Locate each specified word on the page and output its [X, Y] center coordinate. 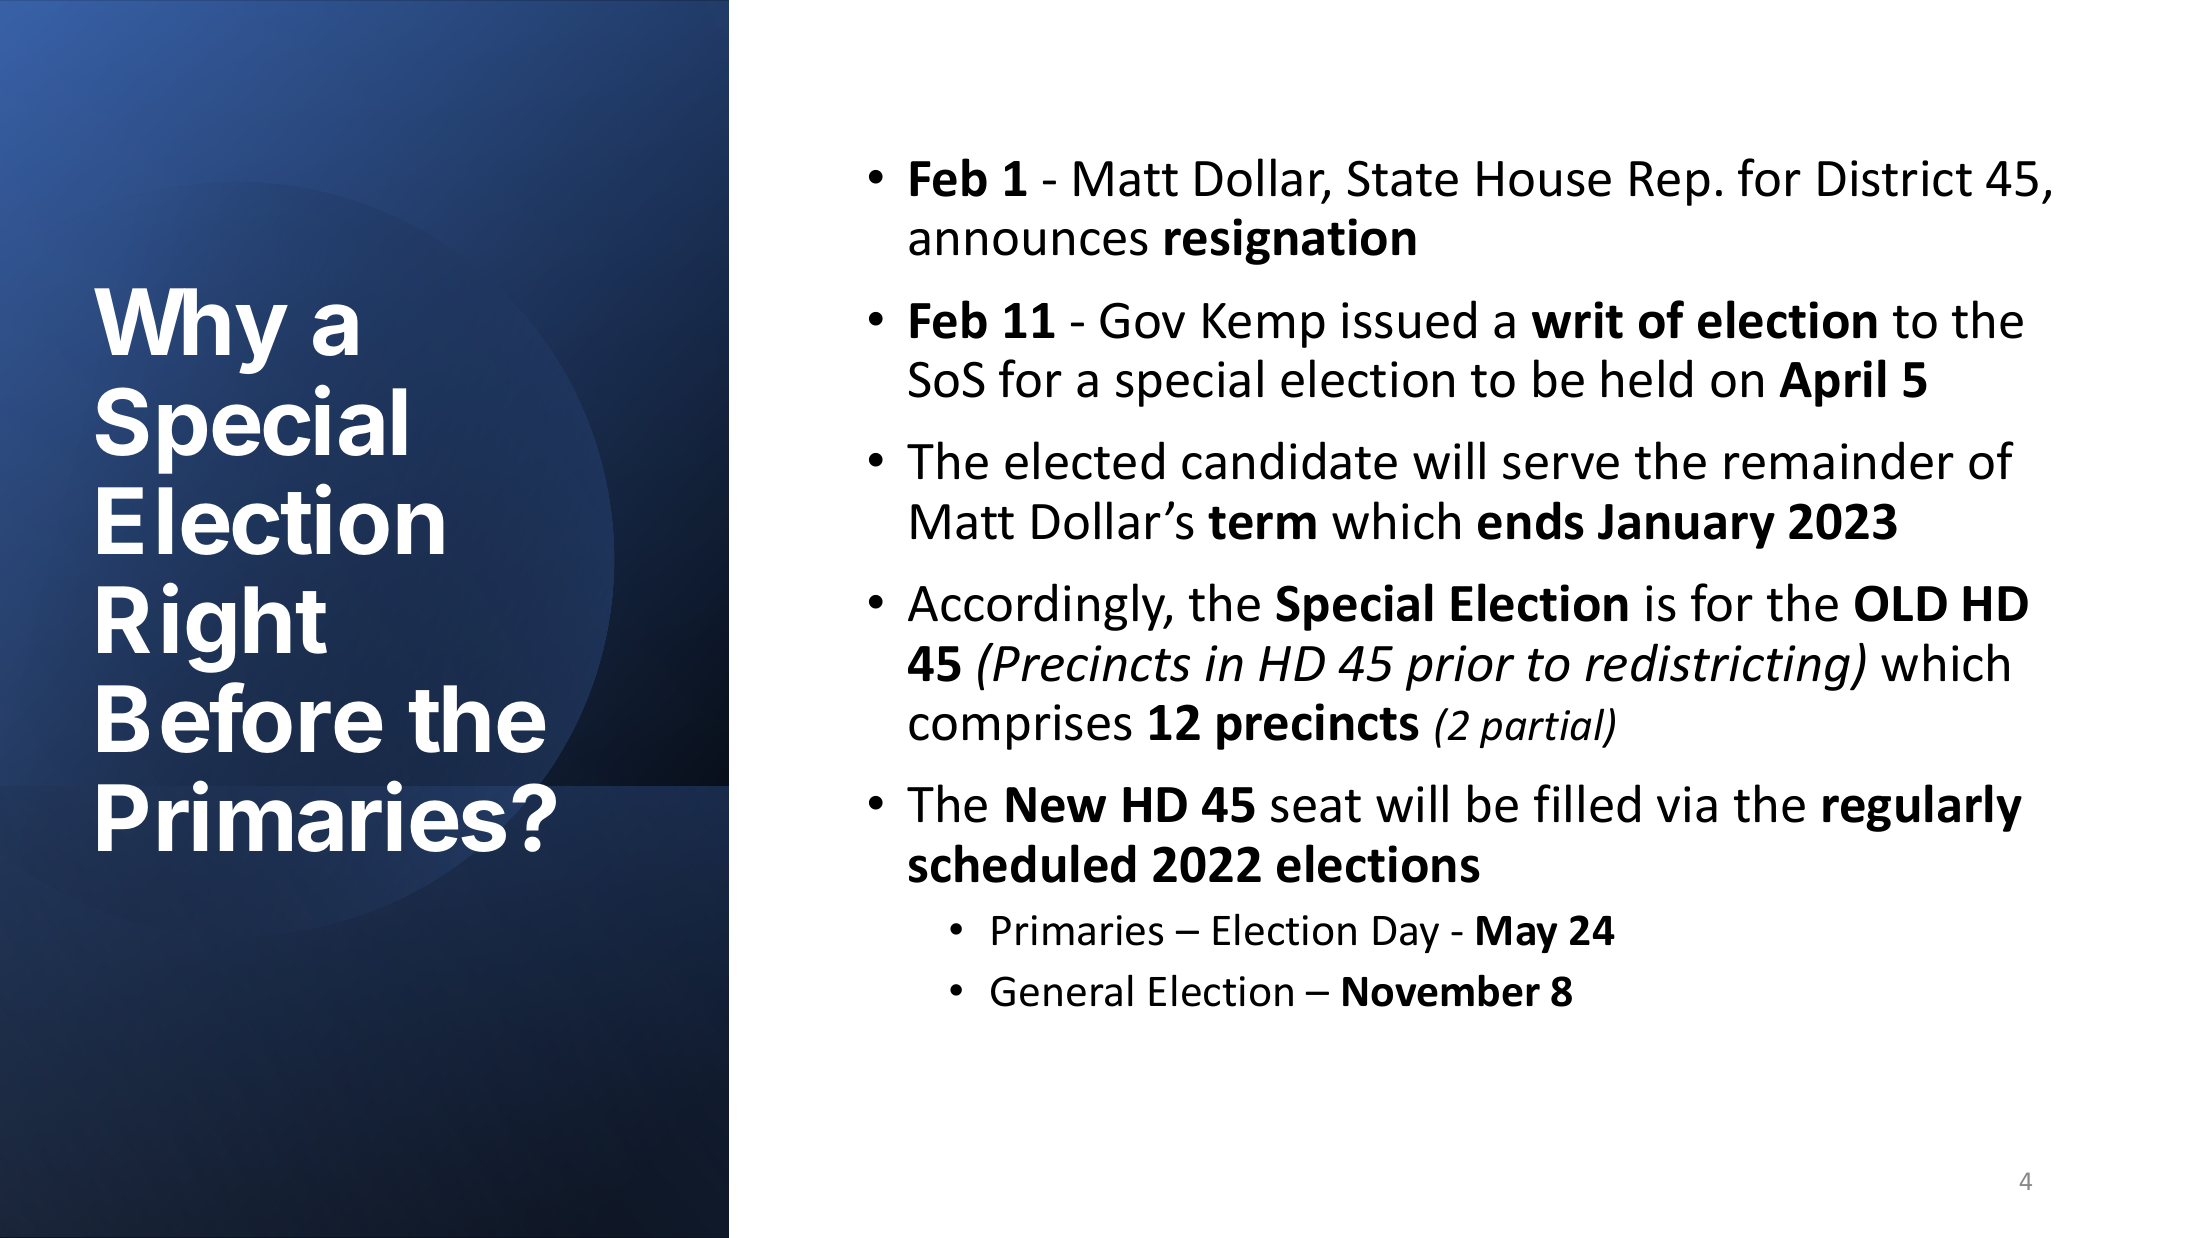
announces [1028, 242]
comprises [1020, 727]
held [1647, 378]
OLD [1901, 603]
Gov [1142, 320]
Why [190, 331]
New [1056, 805]
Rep [1670, 183]
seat [1316, 806]
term [1262, 523]
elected [1084, 460]
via [1687, 804]
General [1061, 990]
